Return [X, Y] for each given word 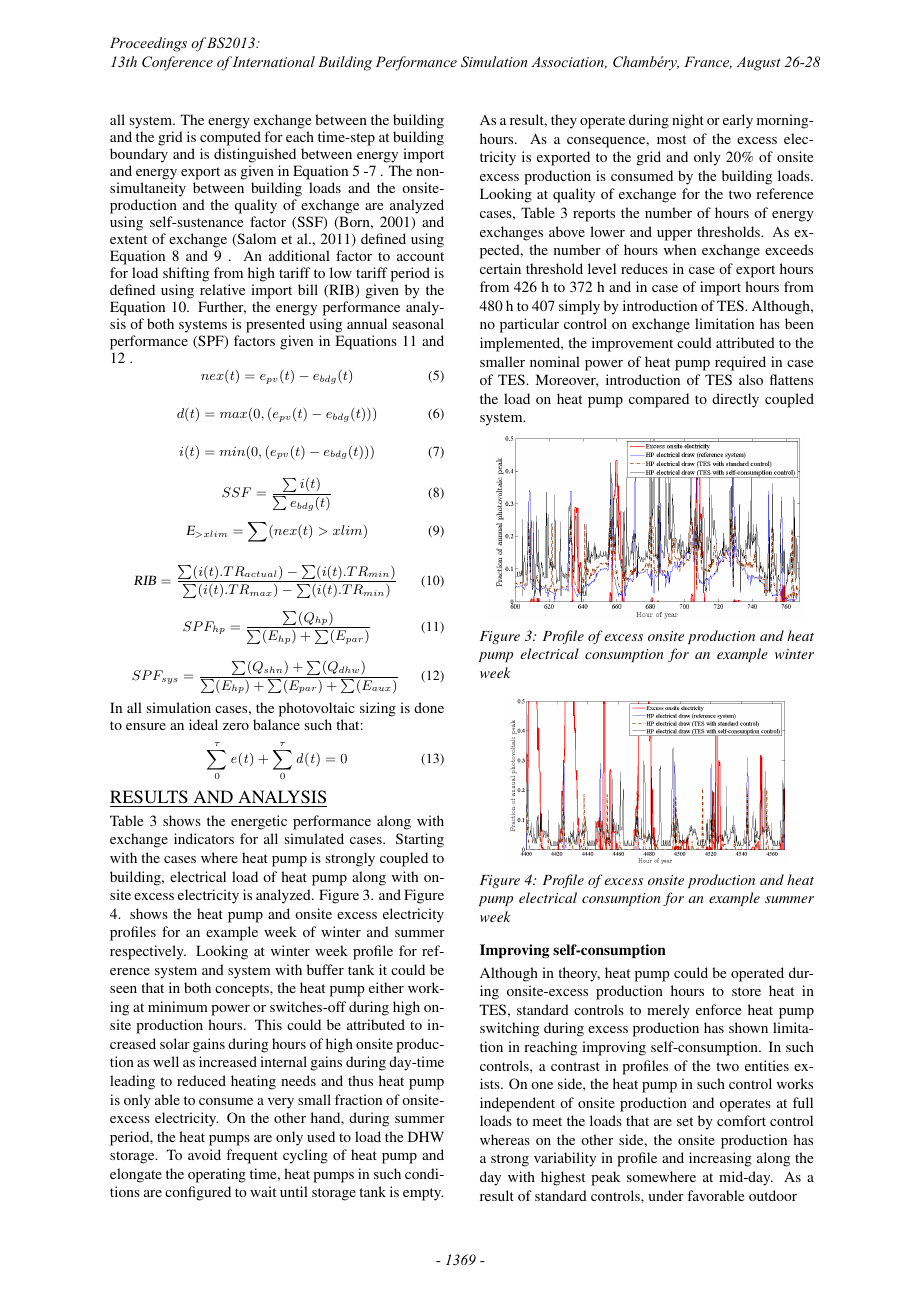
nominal [555, 361]
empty [423, 1194]
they [564, 121]
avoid [204, 1154]
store [746, 991]
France [708, 62]
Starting [420, 840]
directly [735, 400]
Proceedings [148, 44]
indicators [204, 838]
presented [275, 327]
